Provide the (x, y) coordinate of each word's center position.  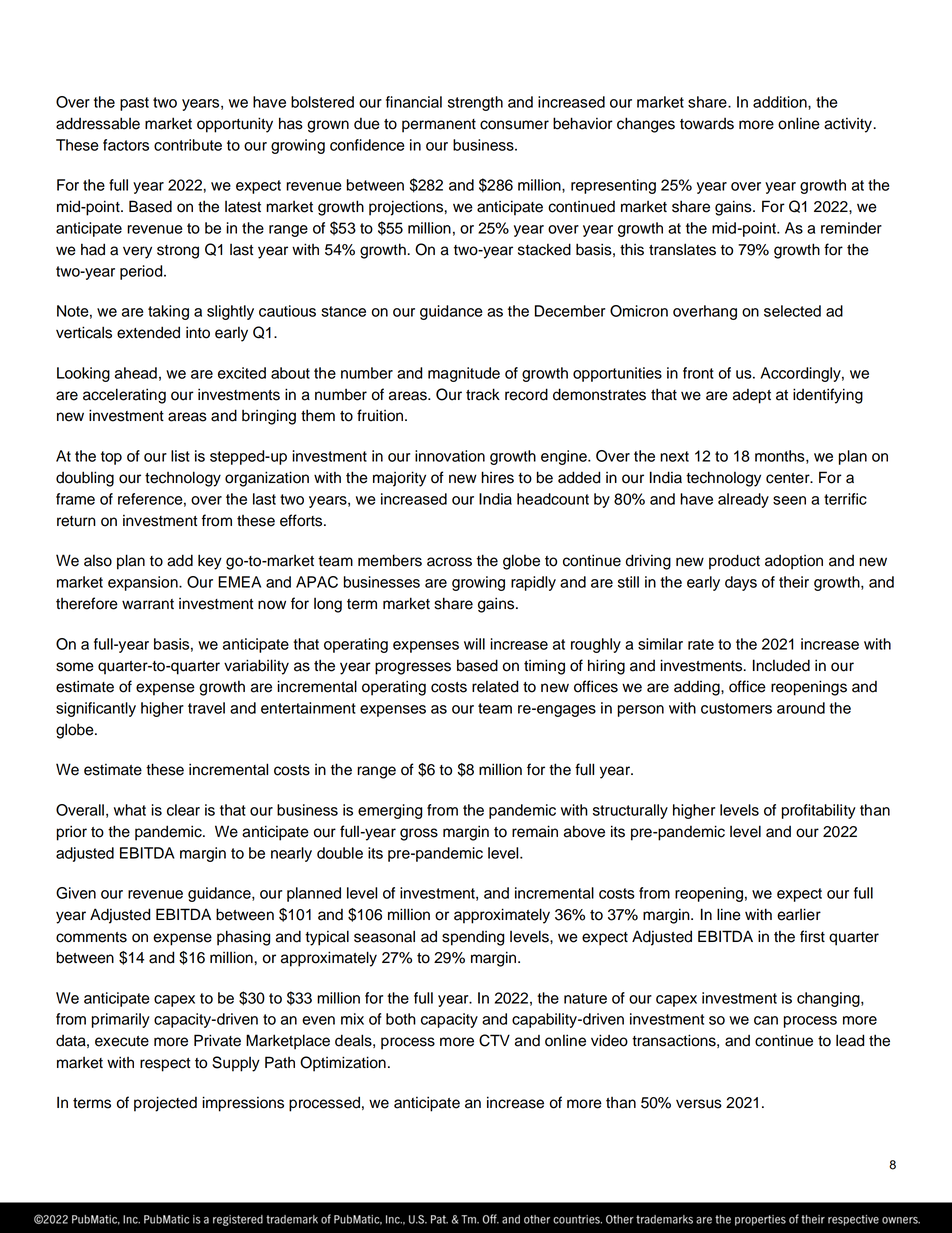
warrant (148, 604)
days (741, 583)
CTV (494, 1040)
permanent (439, 126)
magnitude (464, 374)
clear (183, 810)
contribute (188, 145)
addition (781, 102)
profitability (819, 811)
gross (419, 834)
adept (752, 396)
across (449, 562)
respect (165, 1065)
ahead (136, 373)
